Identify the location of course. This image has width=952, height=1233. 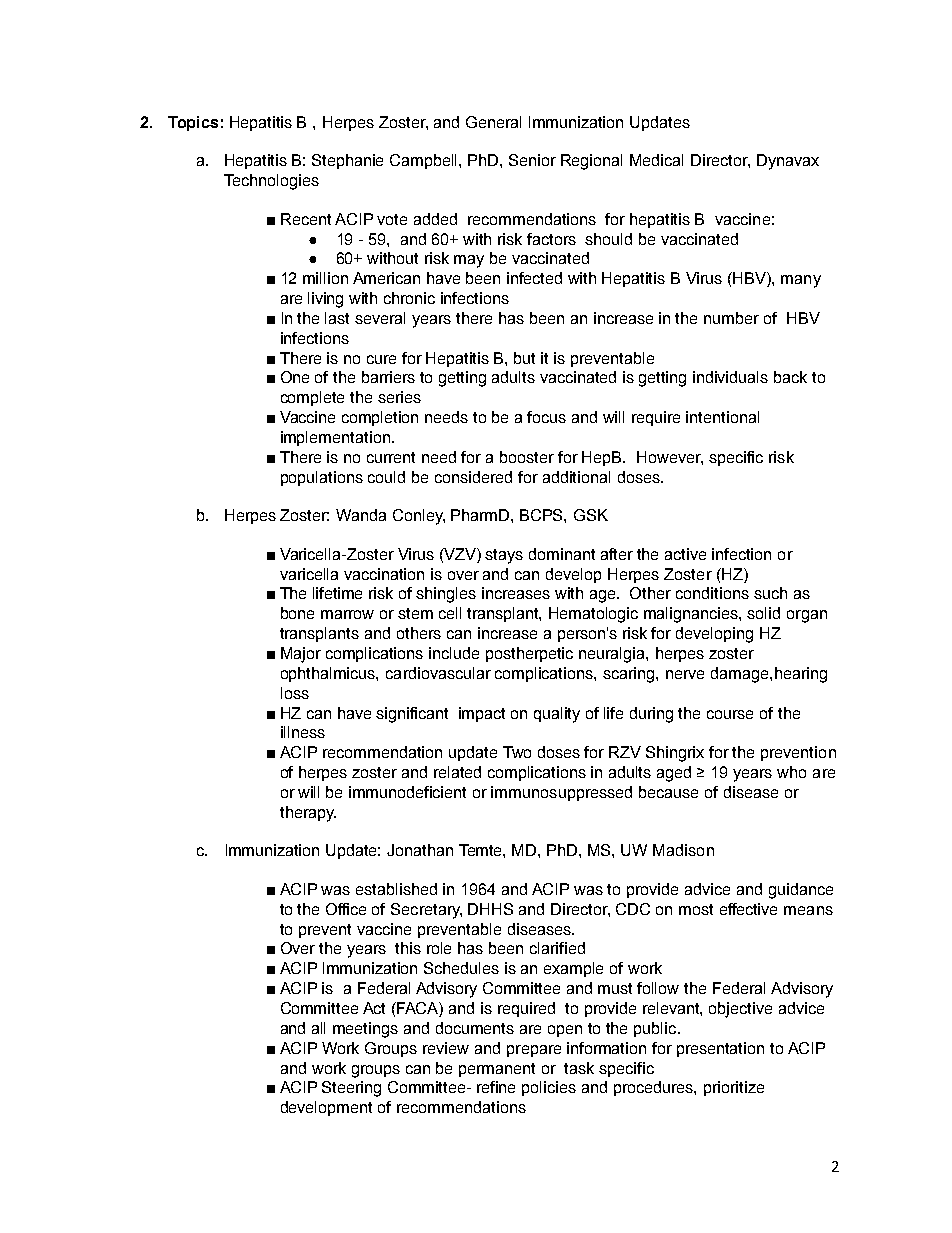
(730, 714).
